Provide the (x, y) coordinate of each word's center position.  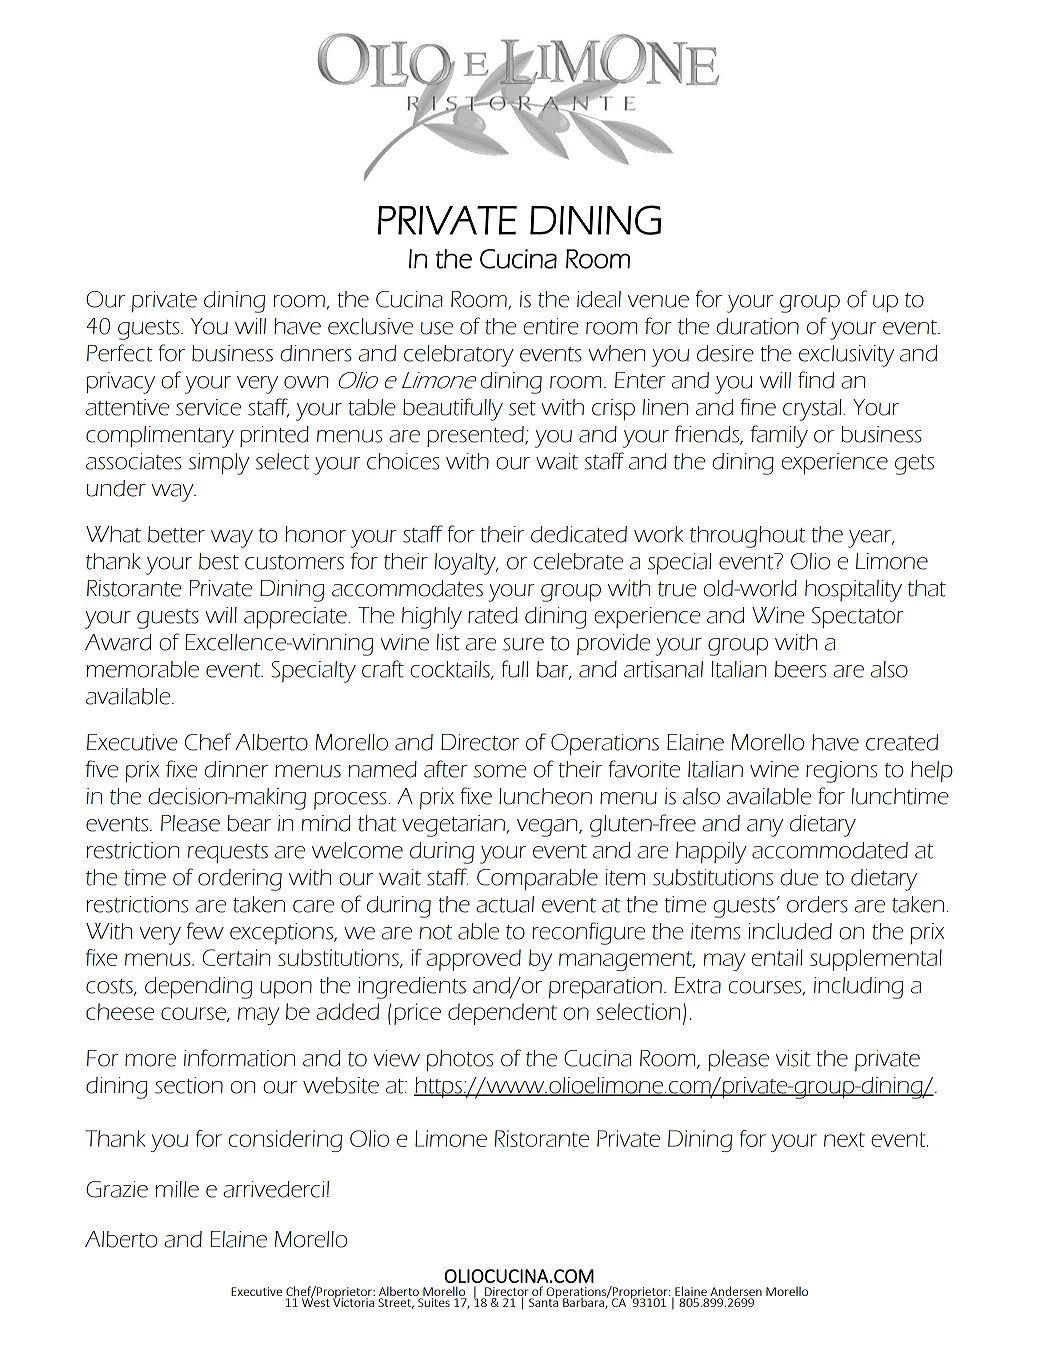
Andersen (736, 1291)
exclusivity (846, 356)
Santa (543, 1301)
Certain (237, 957)
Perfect (120, 353)
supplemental (876, 960)
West (316, 1301)
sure (523, 644)
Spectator (858, 617)
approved (474, 960)
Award (118, 642)
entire (551, 326)
